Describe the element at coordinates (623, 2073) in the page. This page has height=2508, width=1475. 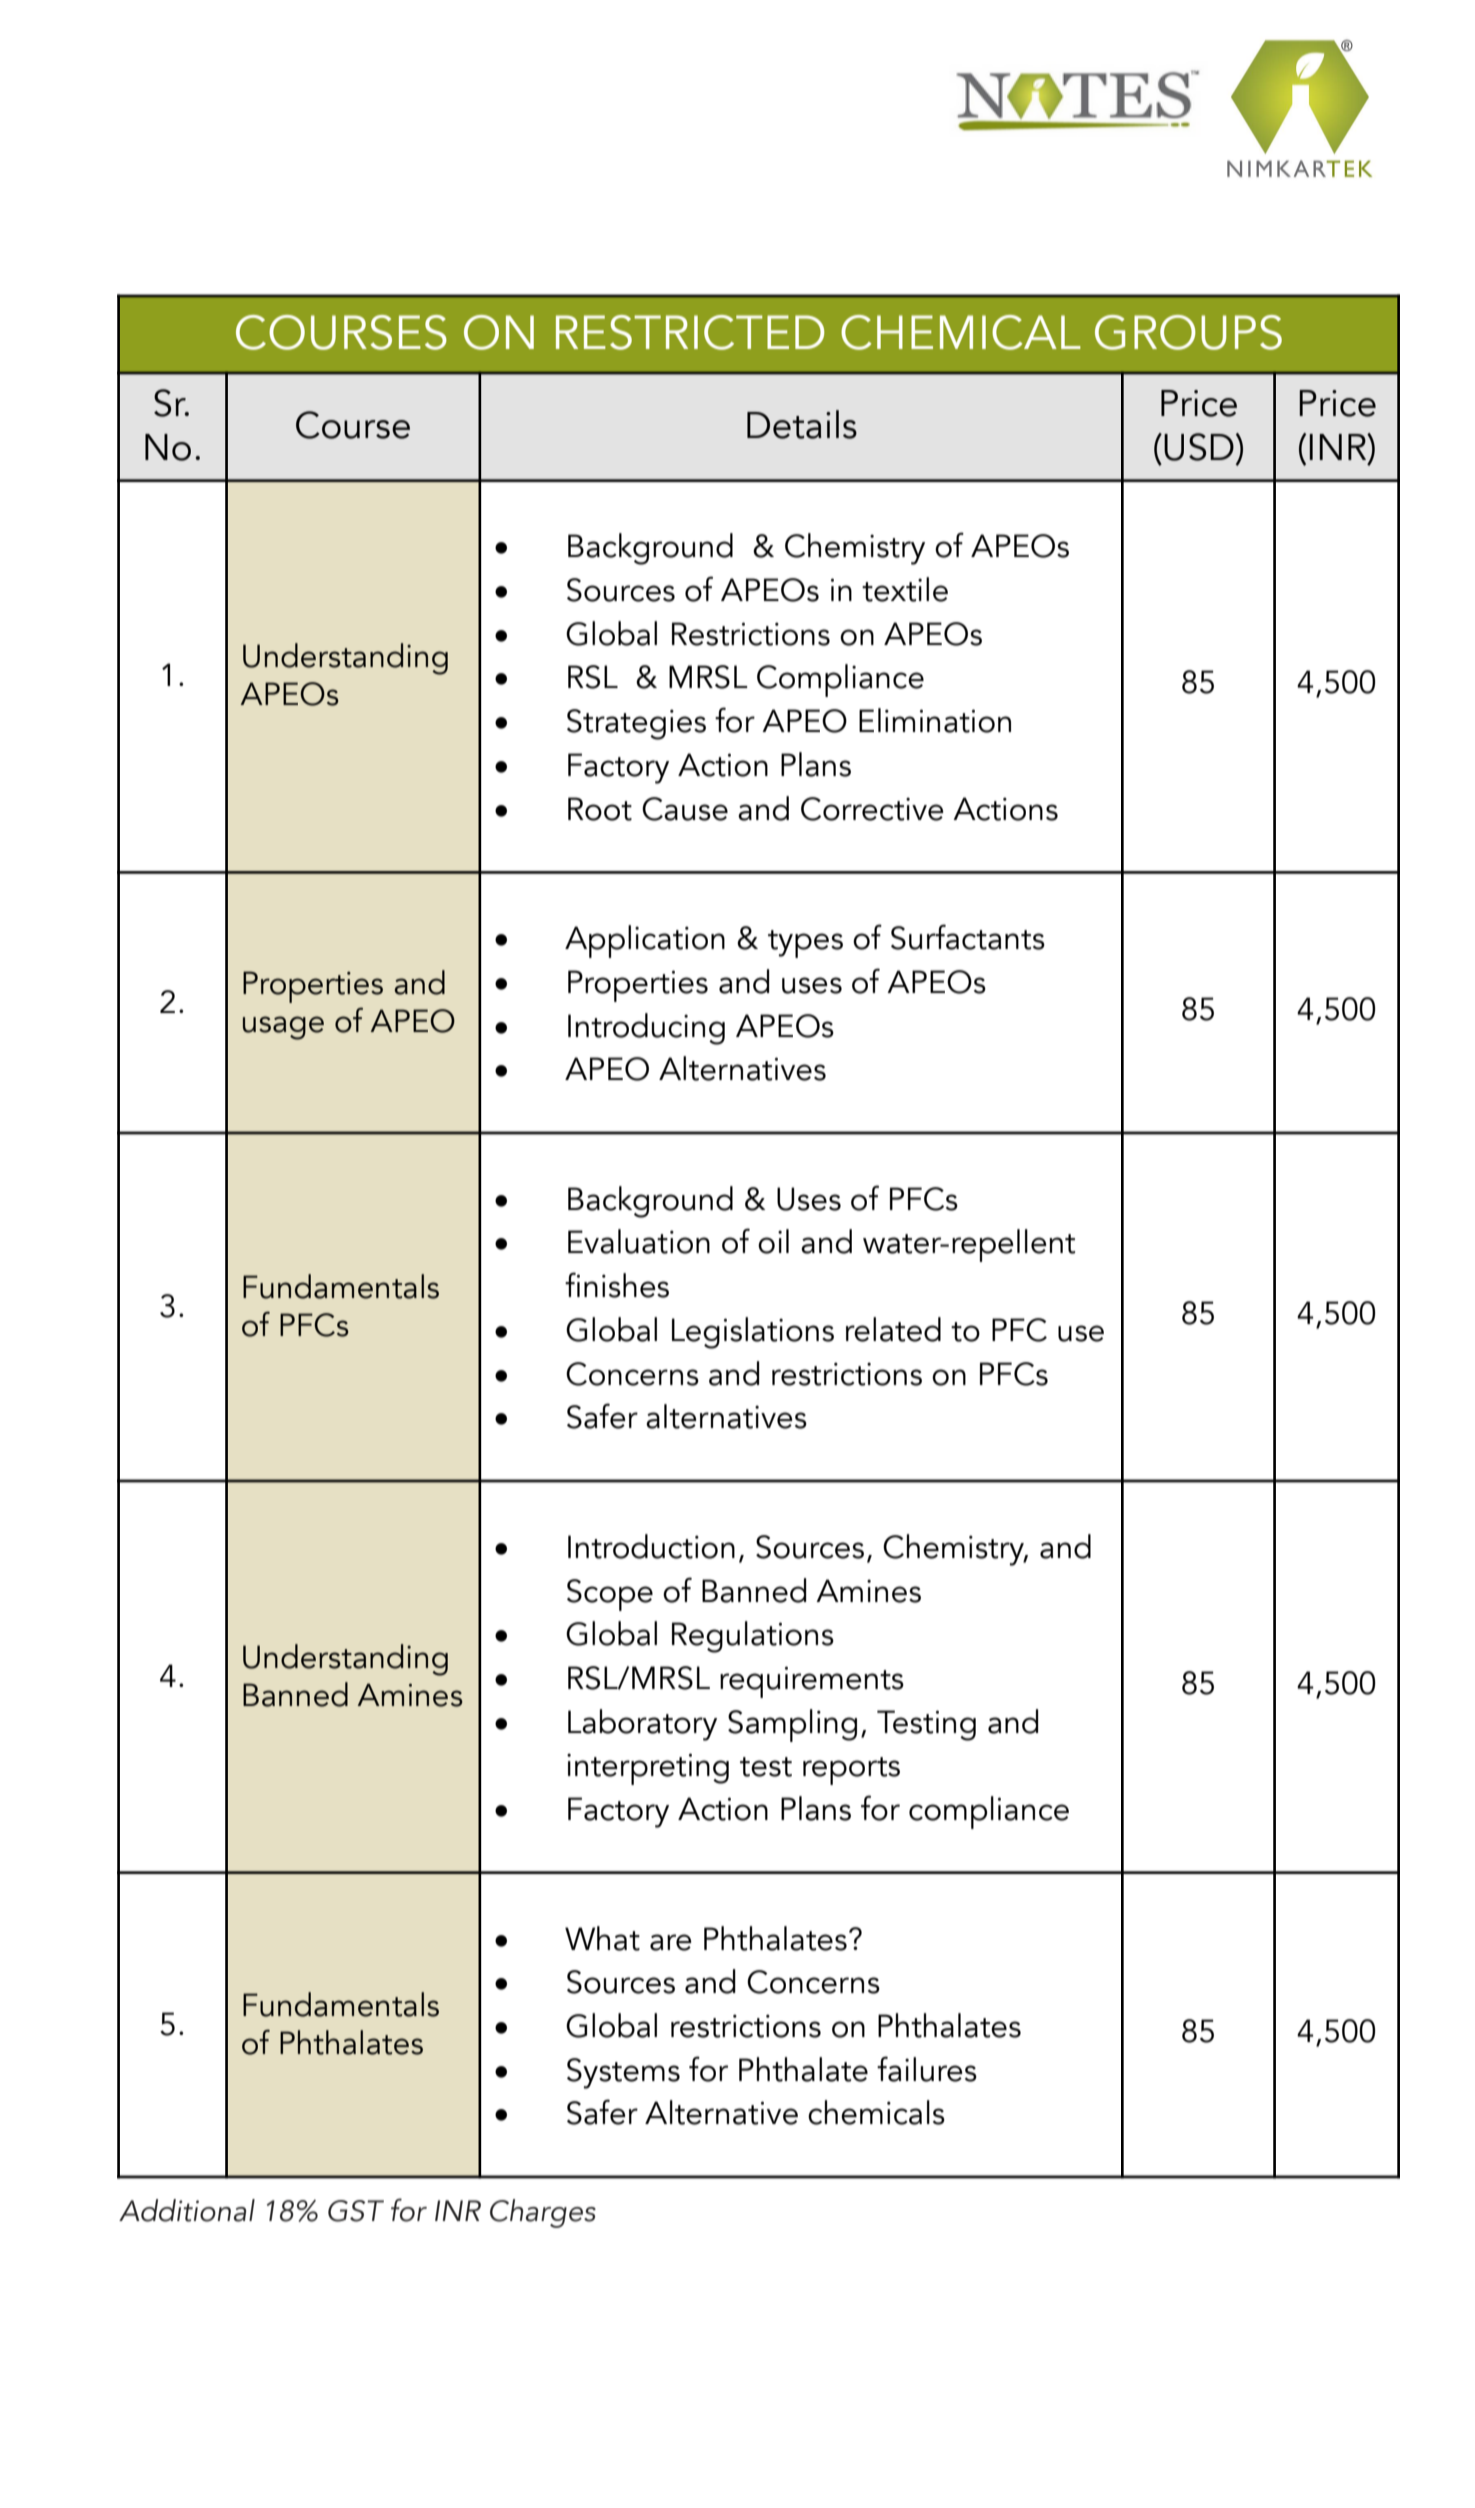
I see `Systems` at that location.
